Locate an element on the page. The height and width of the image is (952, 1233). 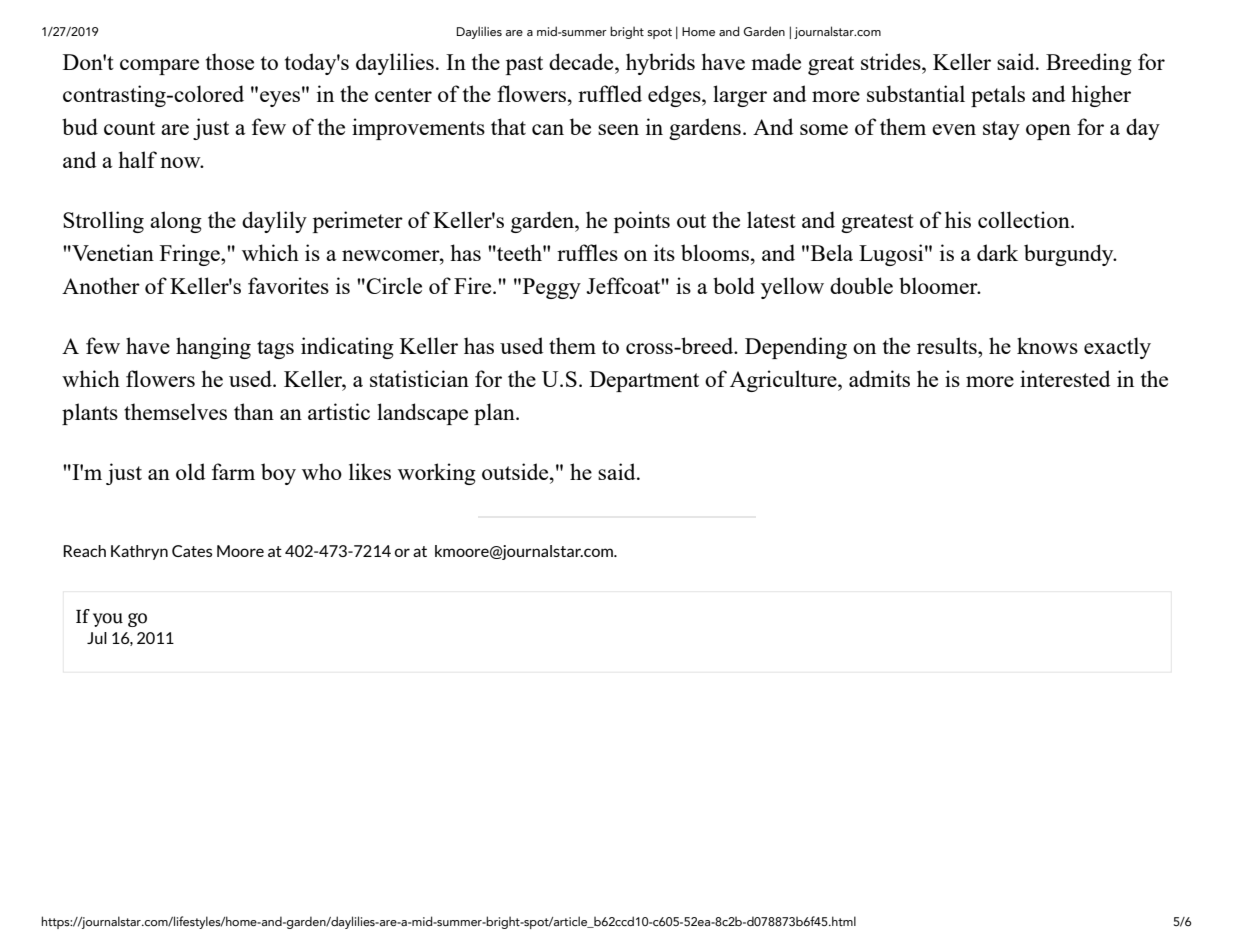
Fringe is located at coordinates (191, 255).
